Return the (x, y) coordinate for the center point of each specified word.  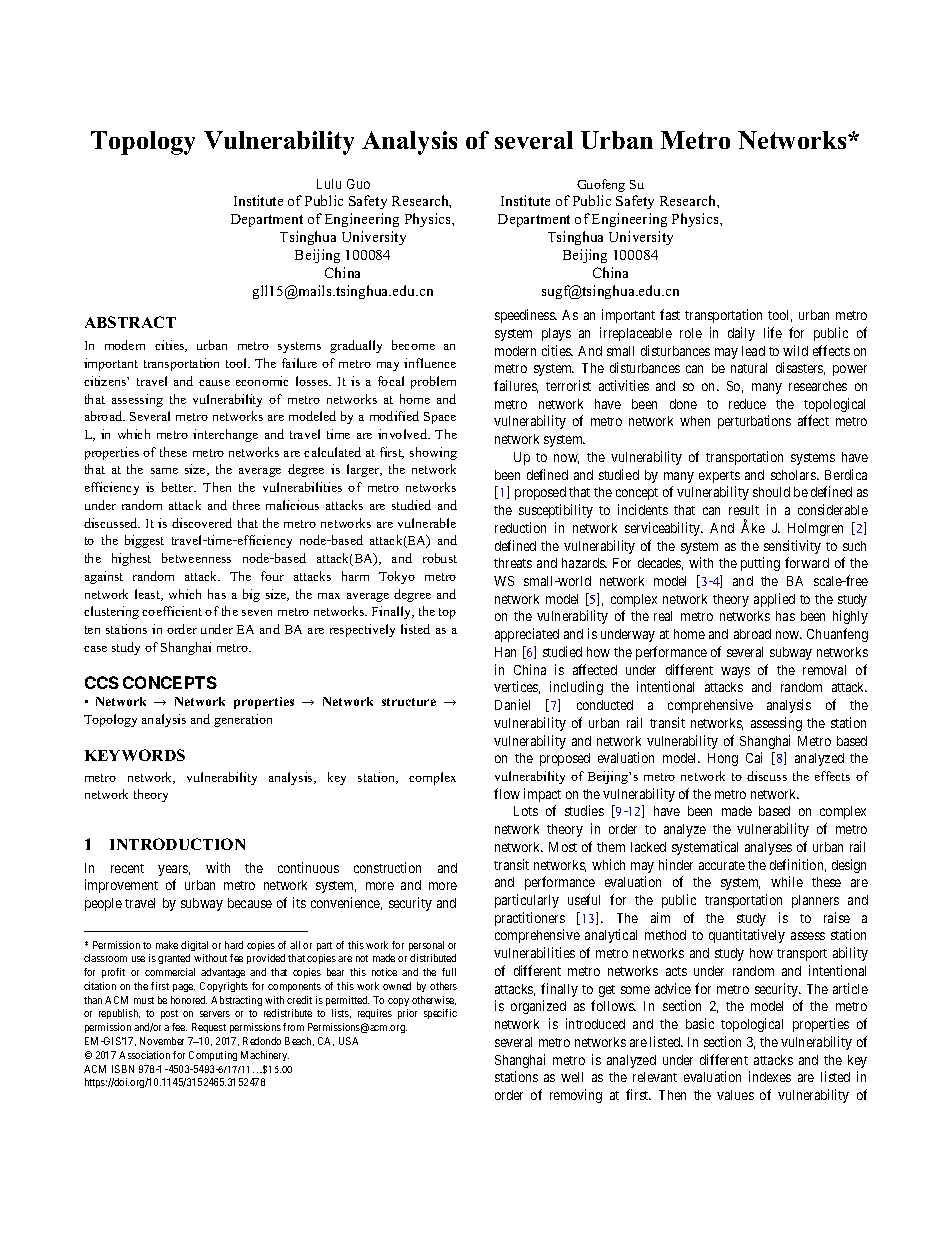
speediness (526, 316)
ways (735, 672)
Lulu (329, 184)
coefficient (172, 611)
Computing (213, 1056)
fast (670, 314)
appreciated (527, 635)
